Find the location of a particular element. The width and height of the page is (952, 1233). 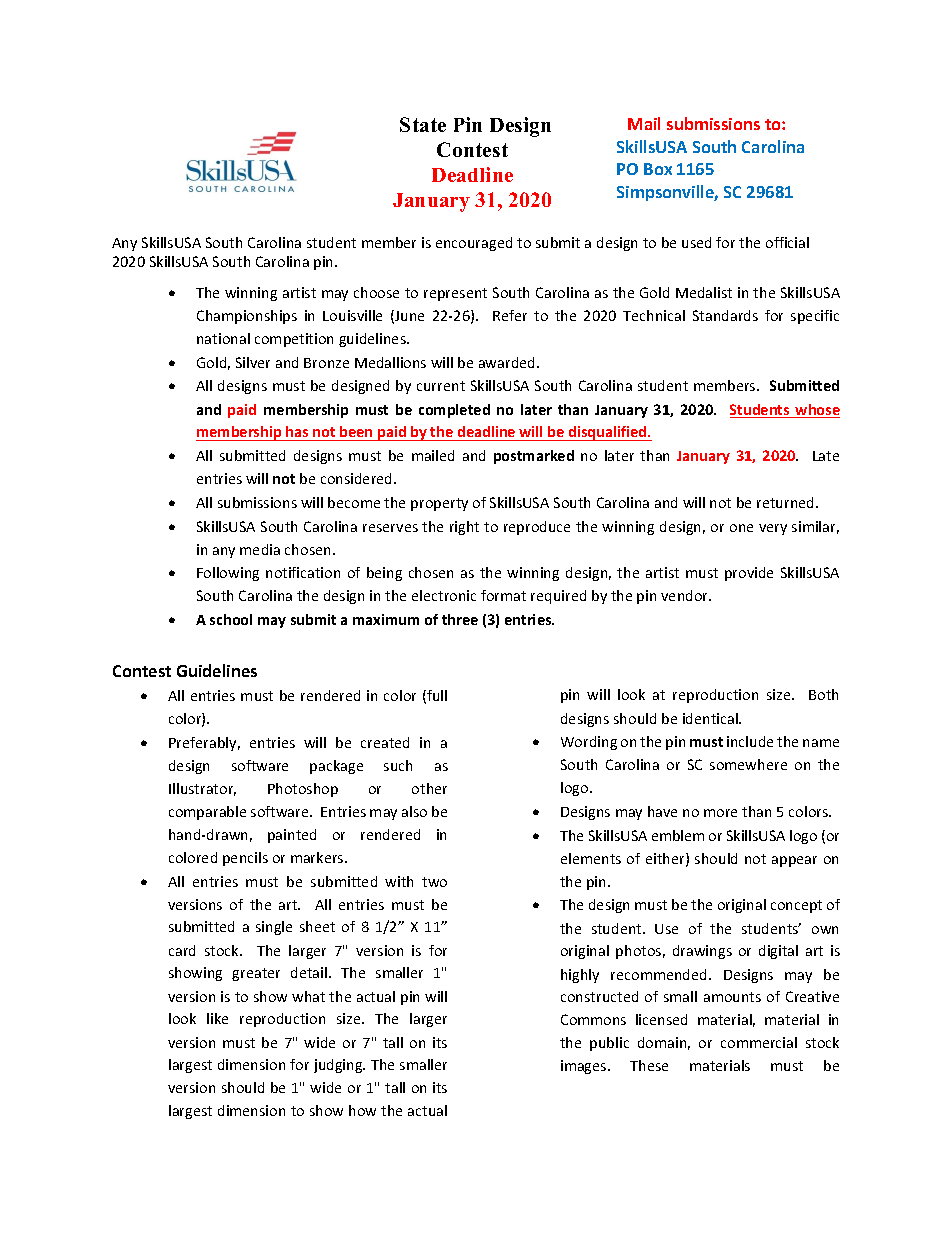

returned is located at coordinates (787, 502).
